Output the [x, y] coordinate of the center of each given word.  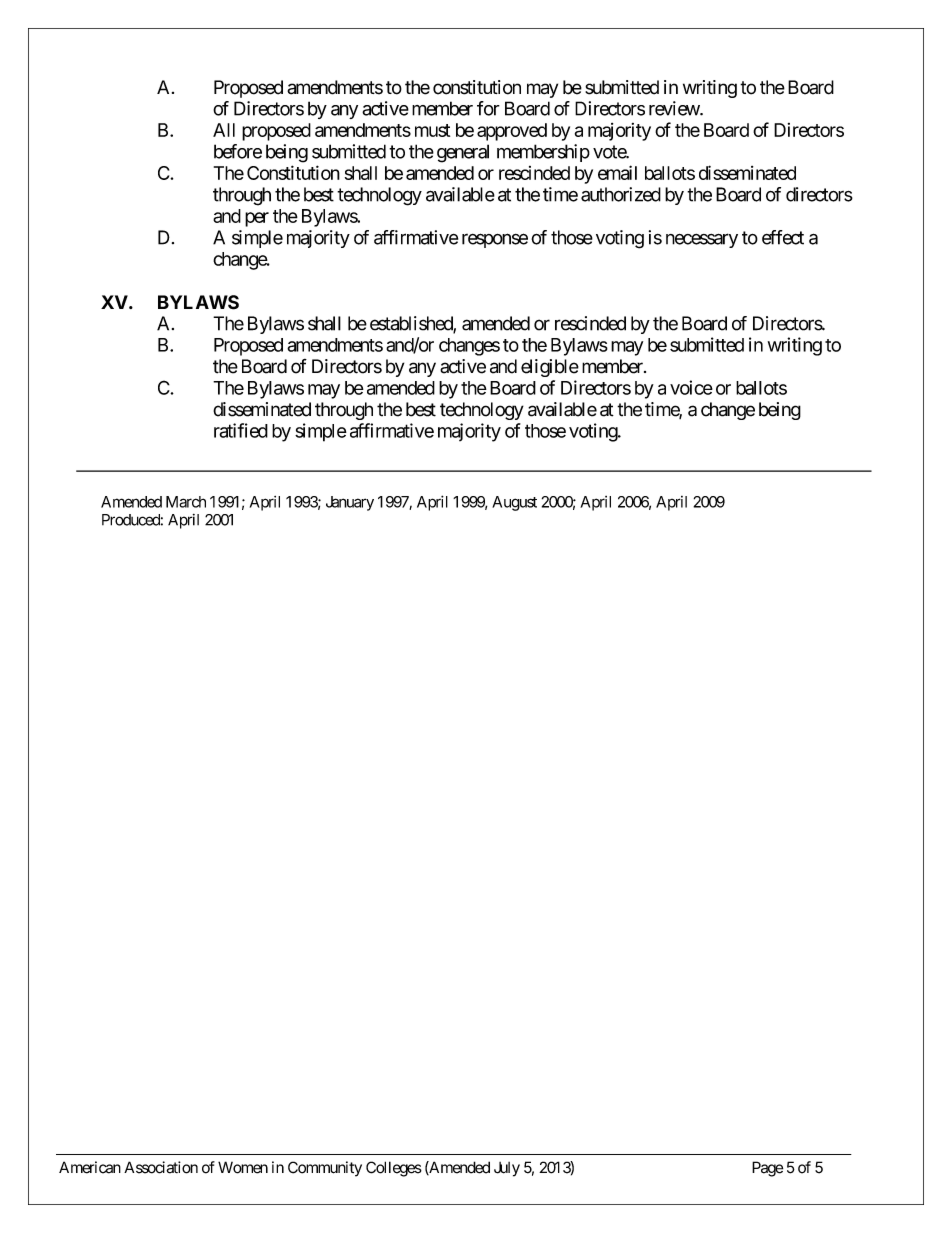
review [675, 108]
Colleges [394, 1169]
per [257, 219]
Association [161, 1167]
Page [767, 1169]
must [432, 130]
